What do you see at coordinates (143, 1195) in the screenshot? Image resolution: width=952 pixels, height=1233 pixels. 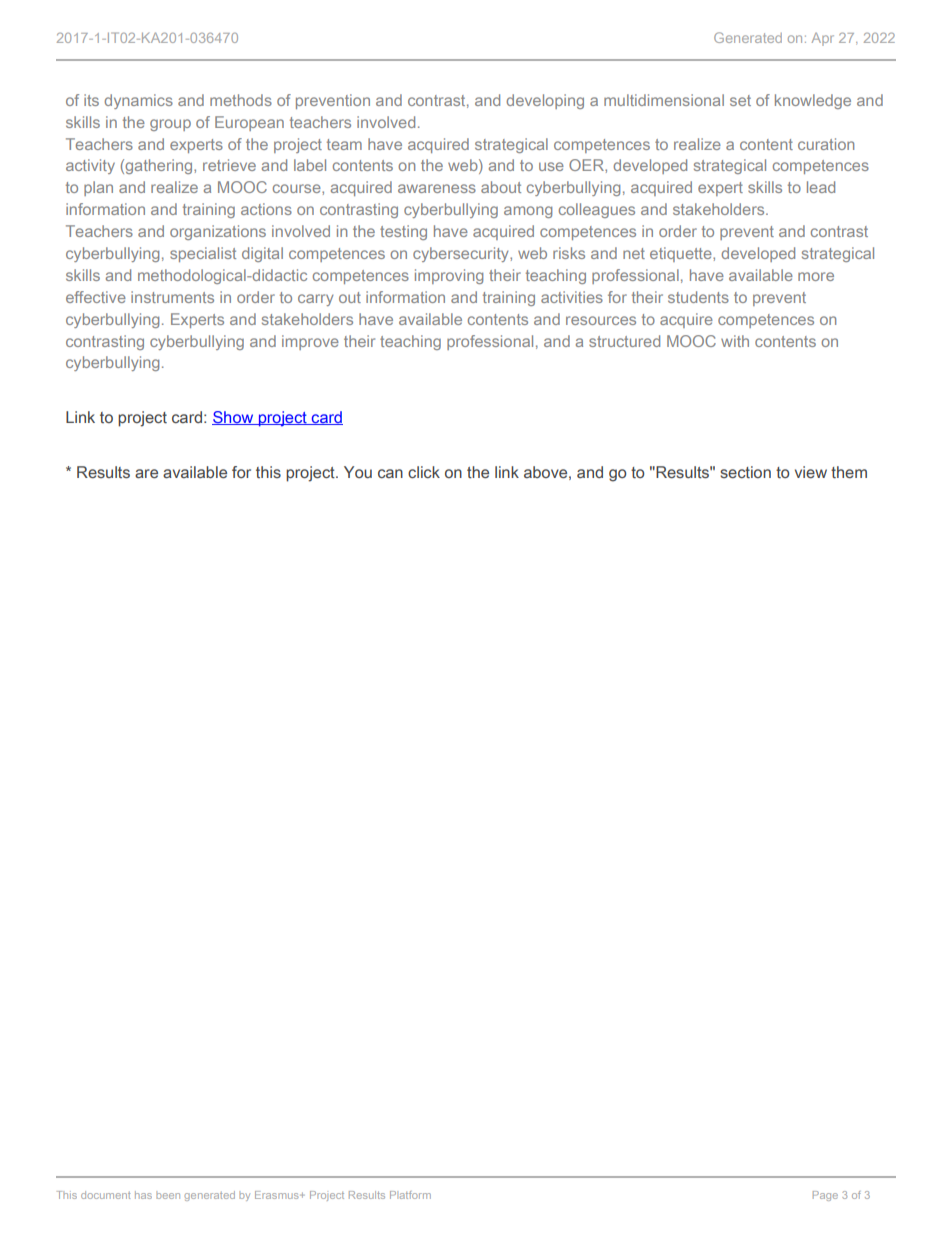 I see `has` at bounding box center [143, 1195].
